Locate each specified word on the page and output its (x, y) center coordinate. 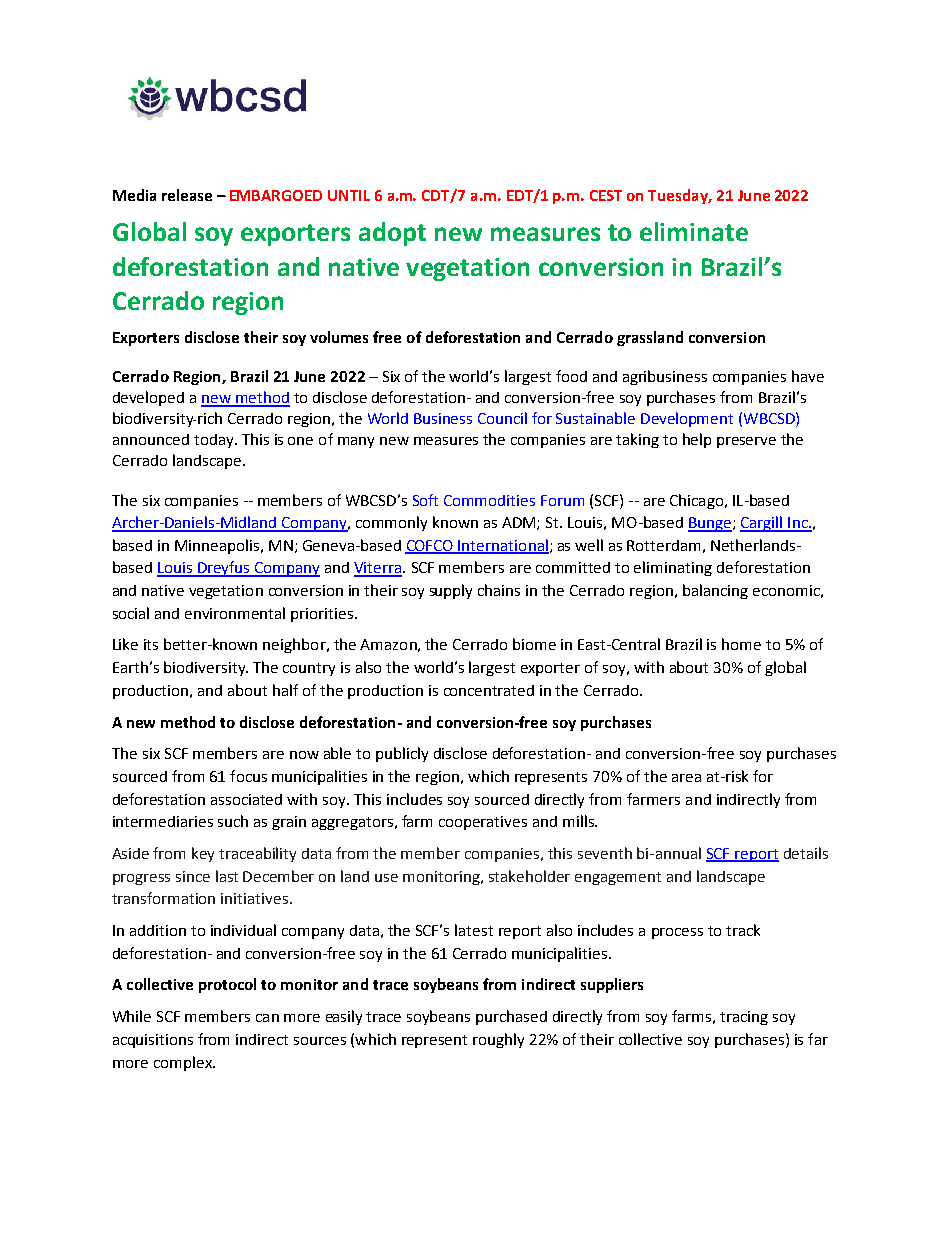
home (741, 644)
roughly (498, 1040)
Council (502, 418)
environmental (235, 613)
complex (184, 1063)
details (806, 853)
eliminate (694, 231)
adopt (392, 234)
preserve (746, 442)
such (233, 821)
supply (451, 591)
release (187, 195)
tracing (744, 1018)
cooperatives (483, 823)
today (215, 441)
